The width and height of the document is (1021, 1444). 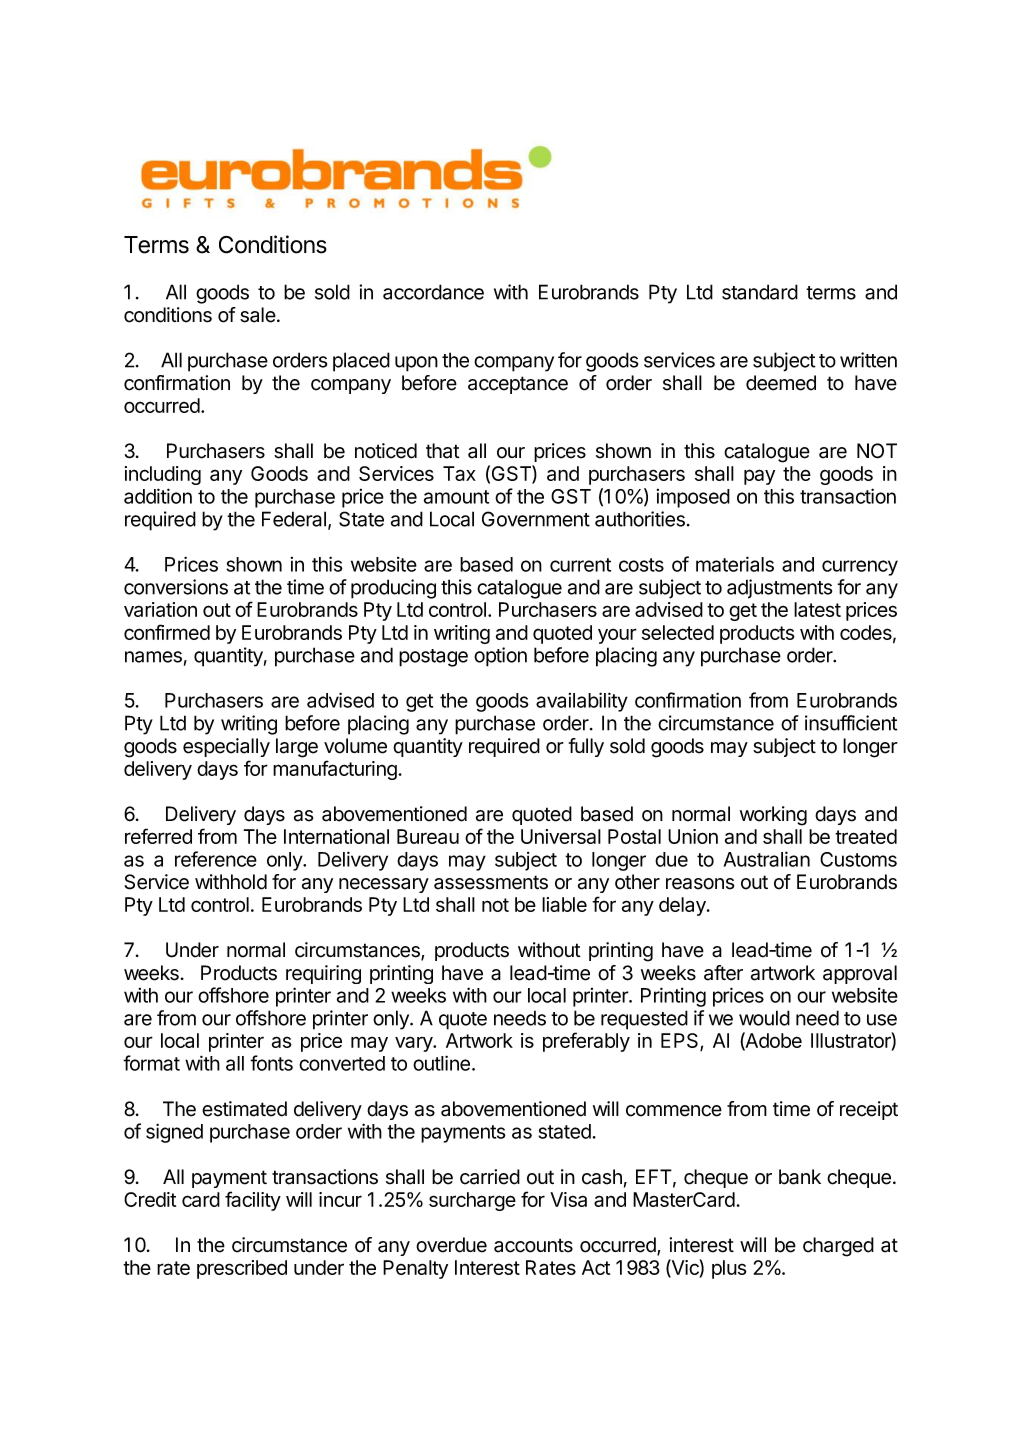 What do you see at coordinates (760, 292) in the document?
I see `standard` at bounding box center [760, 292].
